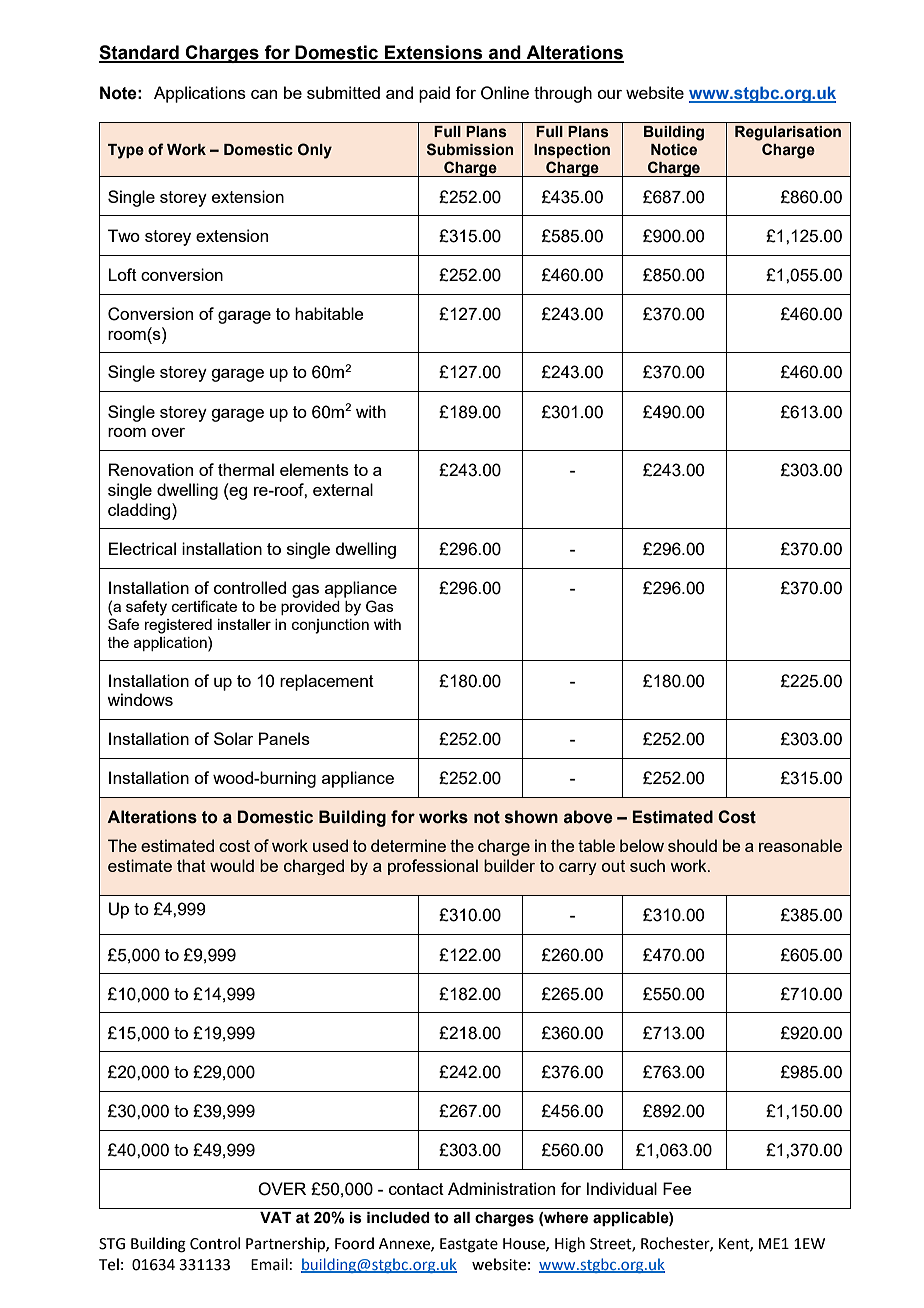  I want to click on included, so click(398, 1218).
